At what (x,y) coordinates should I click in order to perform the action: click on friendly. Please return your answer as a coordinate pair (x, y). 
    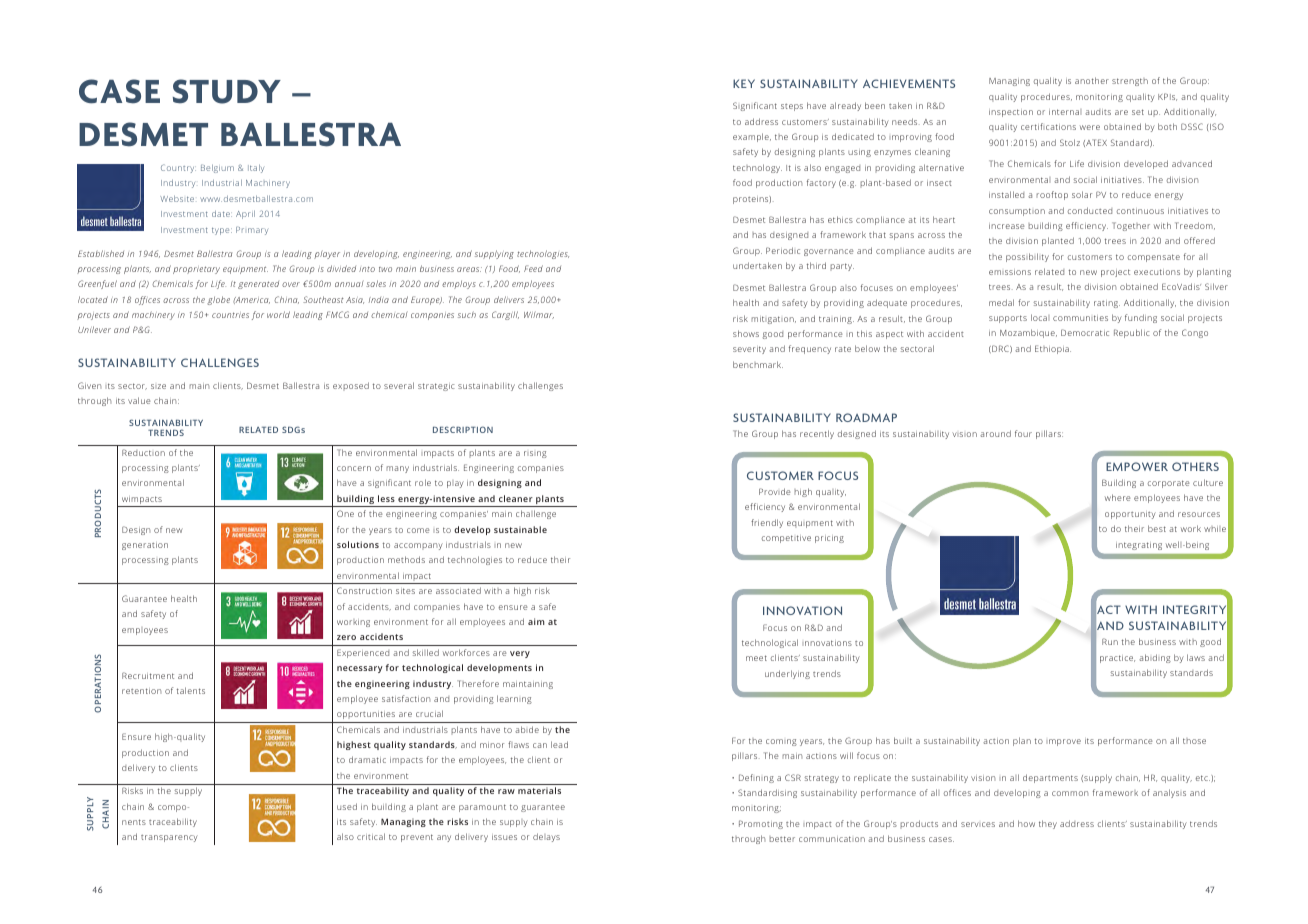
    Looking at the image, I should click on (767, 523).
